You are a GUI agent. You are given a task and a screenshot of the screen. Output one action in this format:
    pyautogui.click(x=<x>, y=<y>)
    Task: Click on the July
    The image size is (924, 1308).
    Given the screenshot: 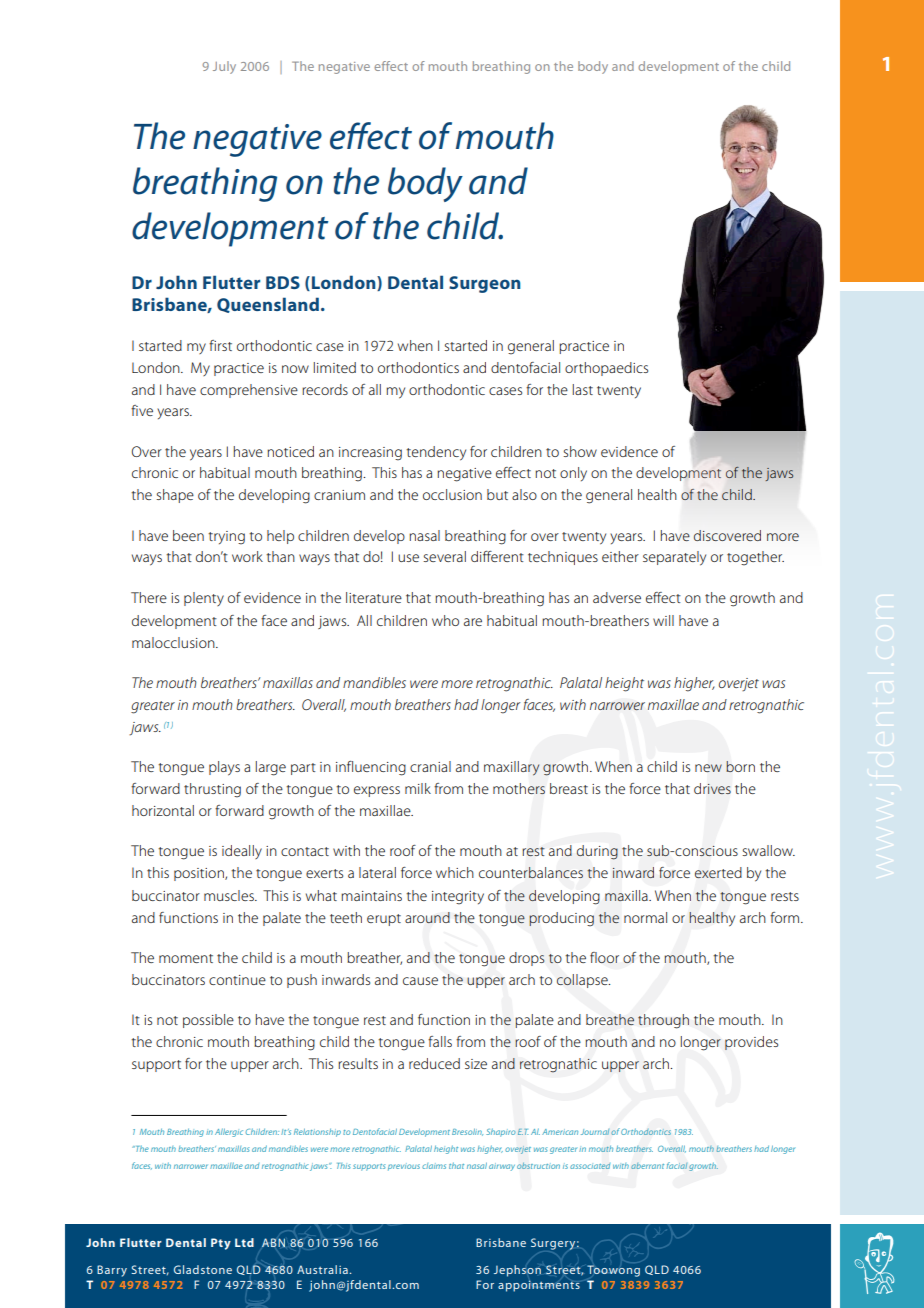 What is the action you would take?
    pyautogui.click(x=224, y=67)
